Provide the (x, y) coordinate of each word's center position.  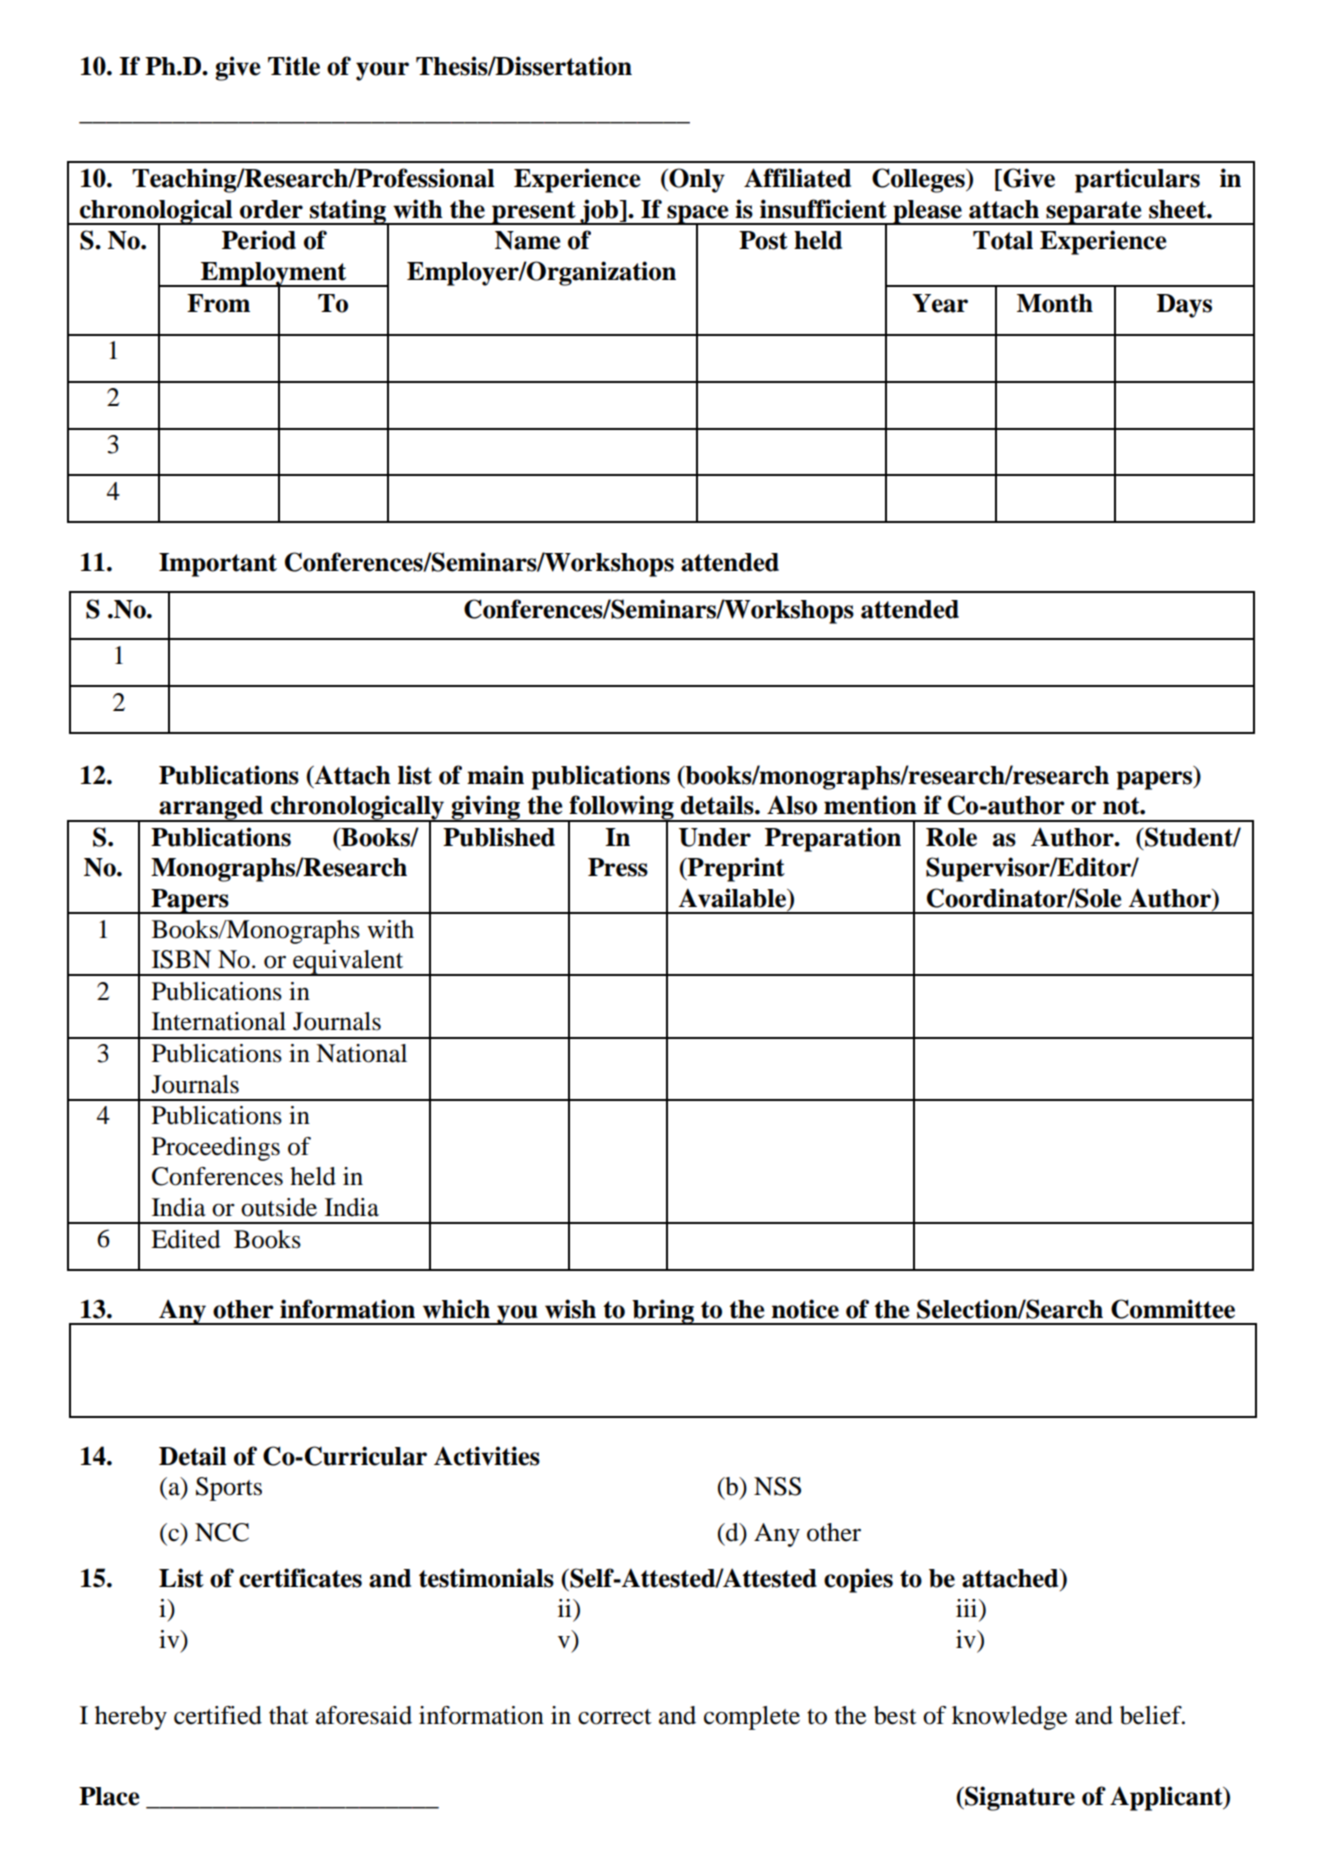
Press (618, 867)
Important (218, 565)
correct (615, 1717)
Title (294, 66)
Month (1055, 303)
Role (951, 837)
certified (218, 1715)
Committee (1173, 1309)
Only (696, 180)
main (495, 775)
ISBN (181, 959)
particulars (1137, 180)
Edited (186, 1239)
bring (663, 1312)
